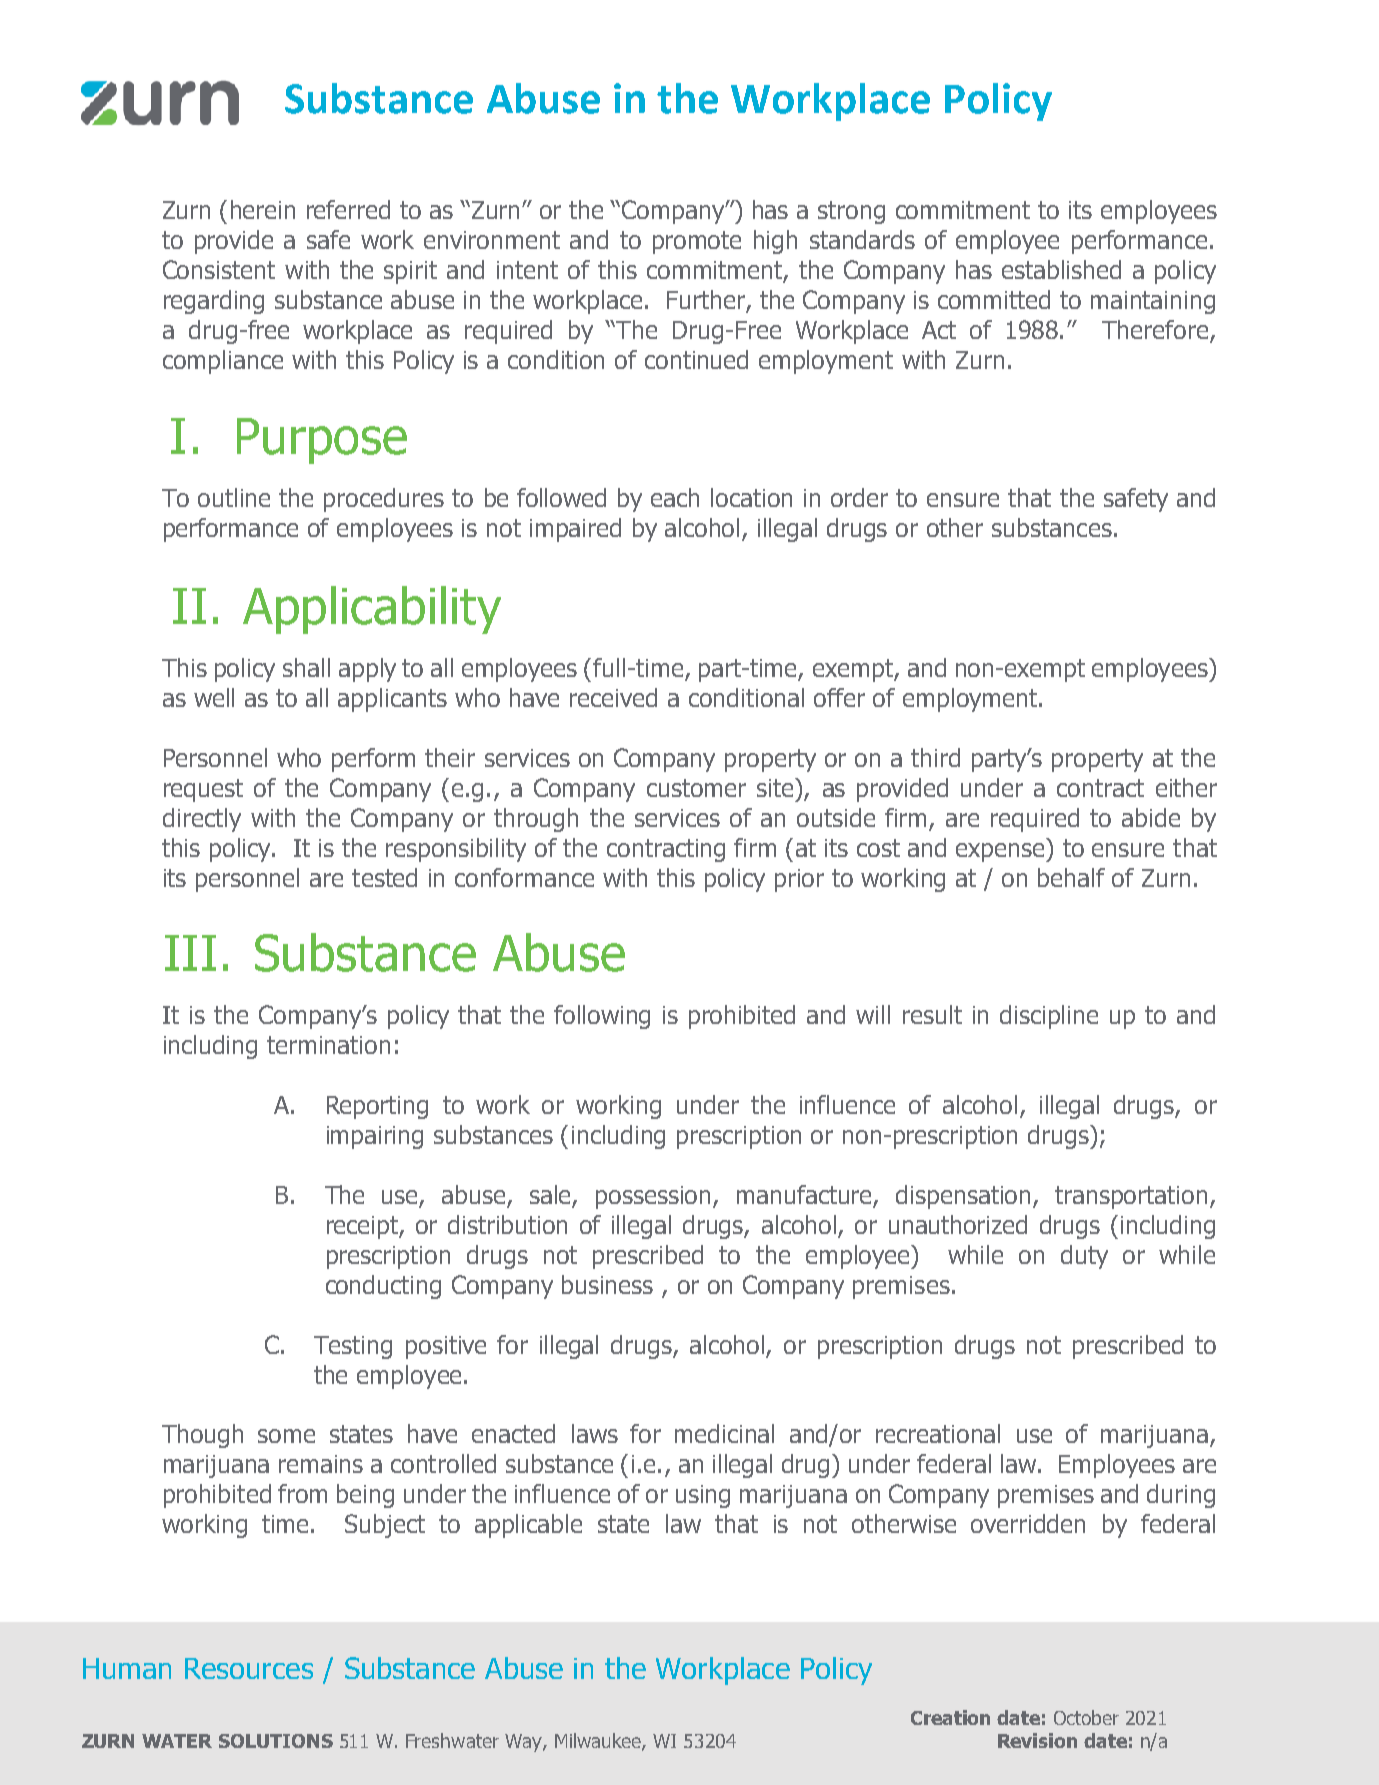 This screenshot has width=1379, height=1785. Describe the element at coordinates (1131, 1197) in the screenshot. I see `transportation` at that location.
